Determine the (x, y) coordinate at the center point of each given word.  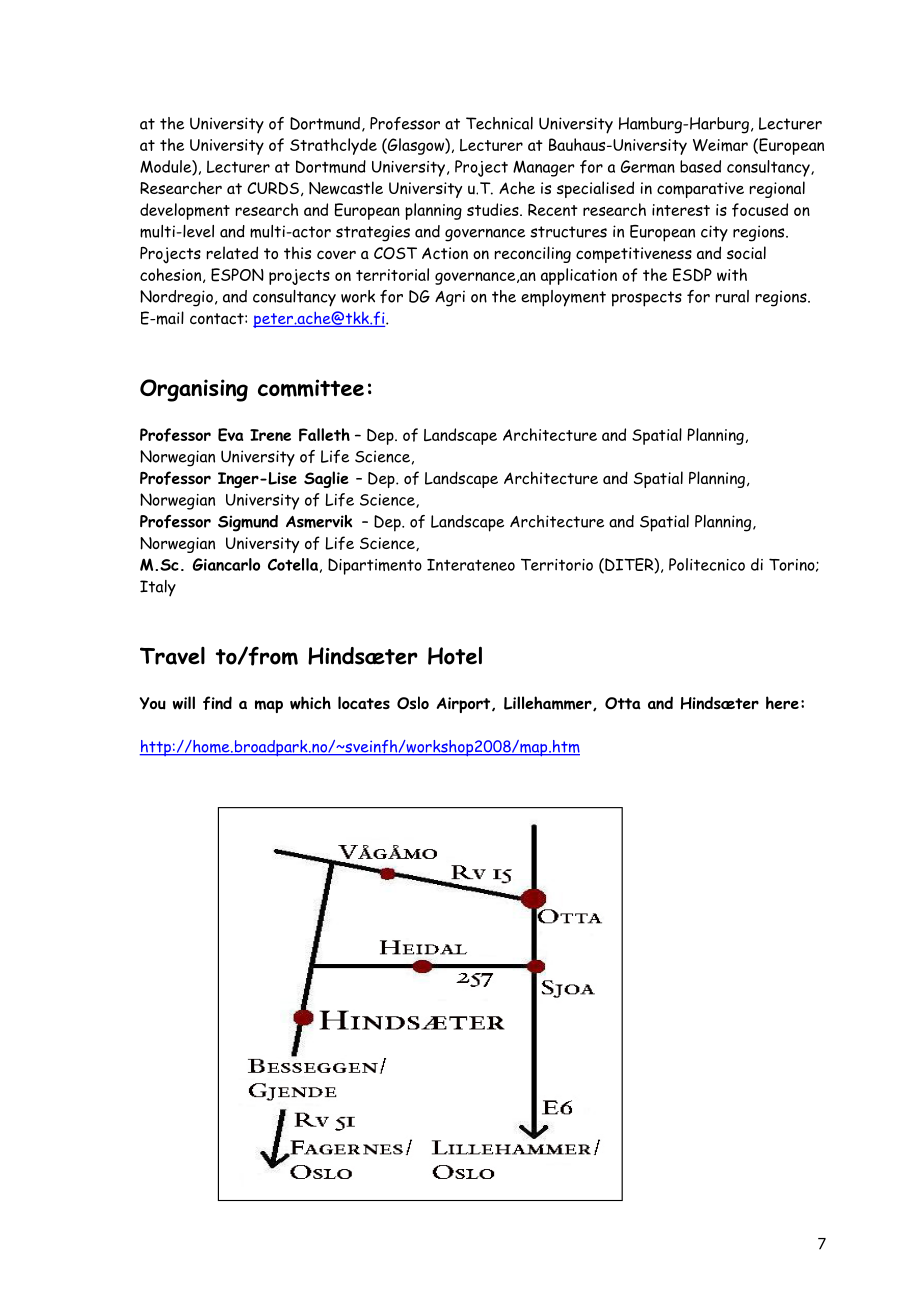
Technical (499, 123)
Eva (230, 435)
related (232, 252)
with (732, 274)
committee (311, 388)
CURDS (273, 188)
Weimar (720, 145)
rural (732, 296)
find (217, 703)
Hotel (455, 655)
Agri (450, 298)
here (782, 703)
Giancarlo (226, 564)
